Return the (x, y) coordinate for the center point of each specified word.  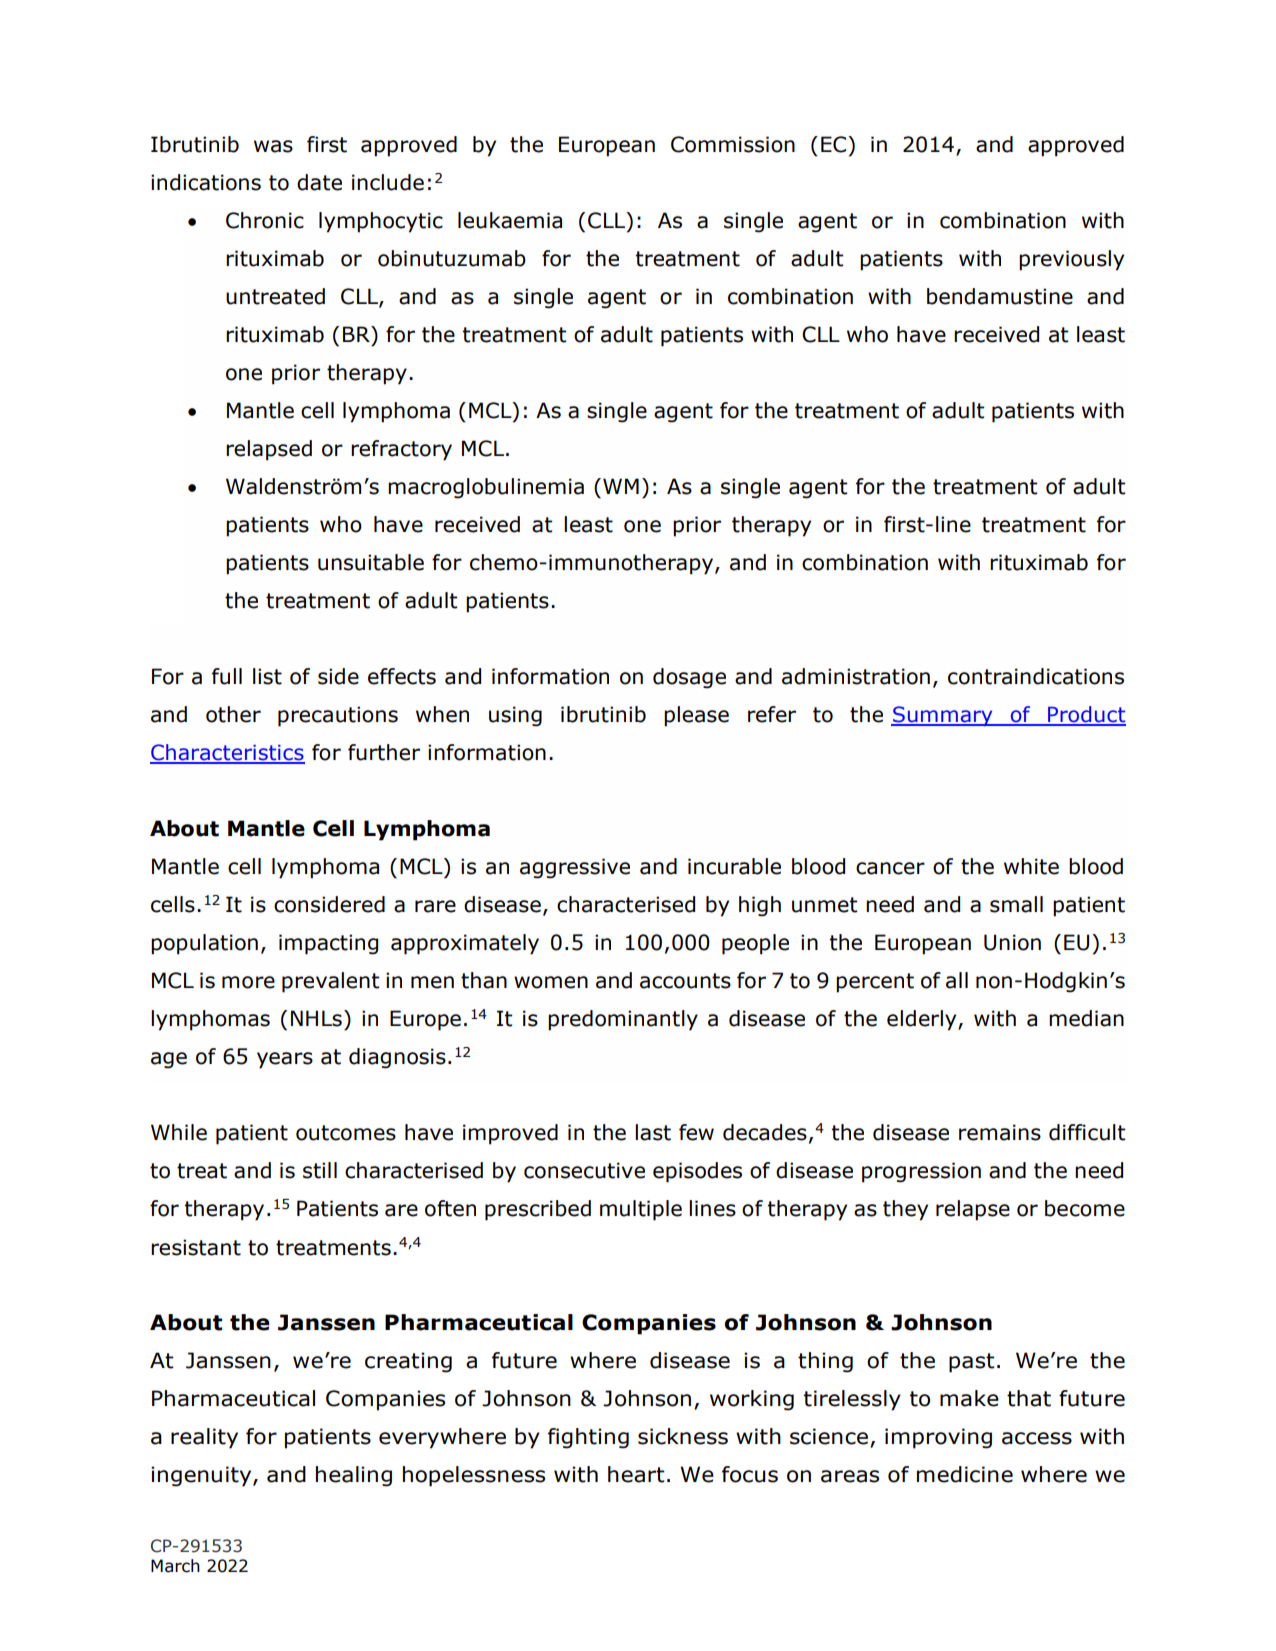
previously (1071, 260)
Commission (733, 144)
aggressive (575, 868)
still (320, 1170)
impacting (328, 944)
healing (354, 1476)
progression (921, 1172)
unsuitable (371, 562)
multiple (641, 1210)
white (1031, 866)
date (319, 182)
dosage (689, 678)
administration (856, 676)
